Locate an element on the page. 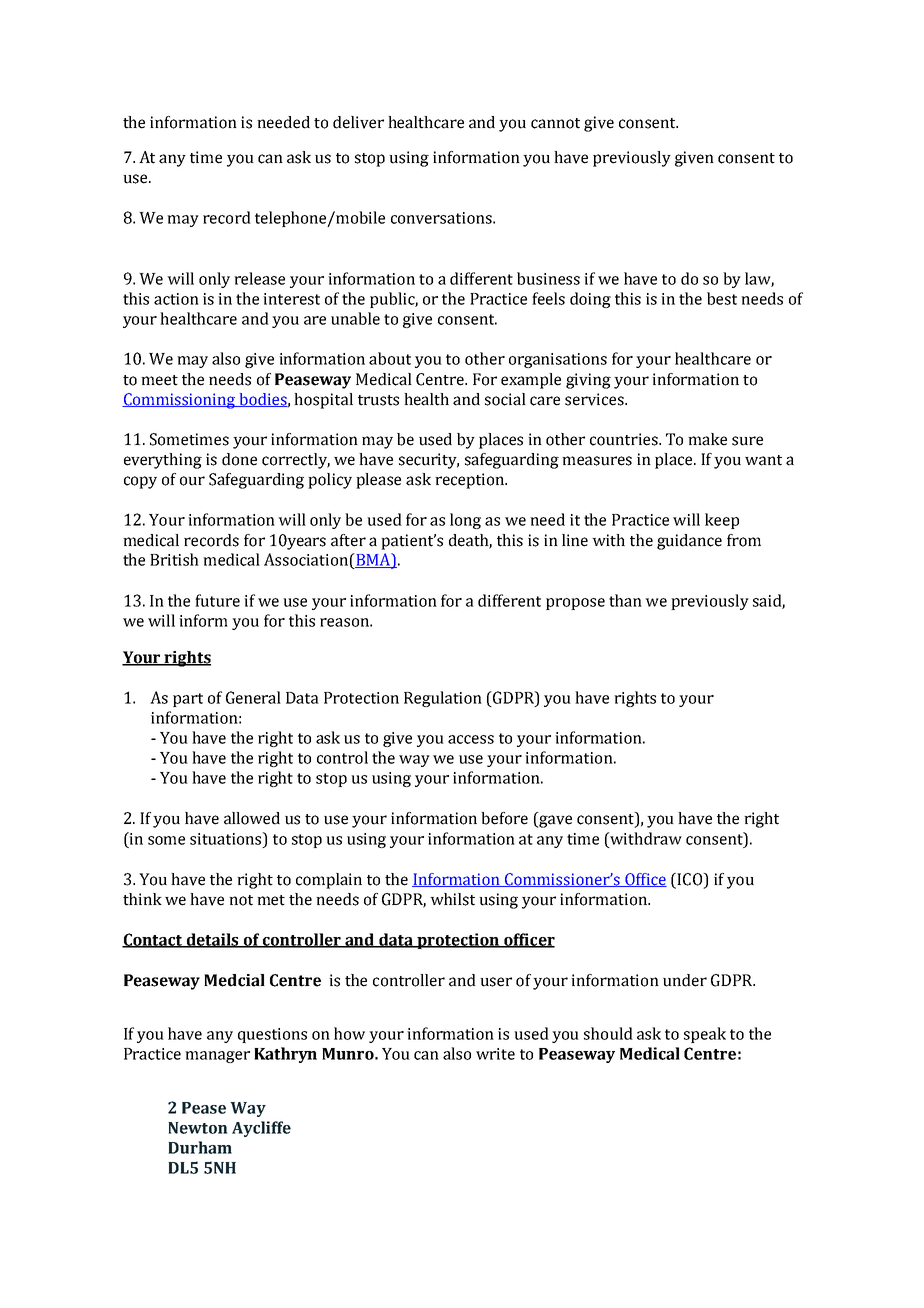  make is located at coordinates (707, 439).
